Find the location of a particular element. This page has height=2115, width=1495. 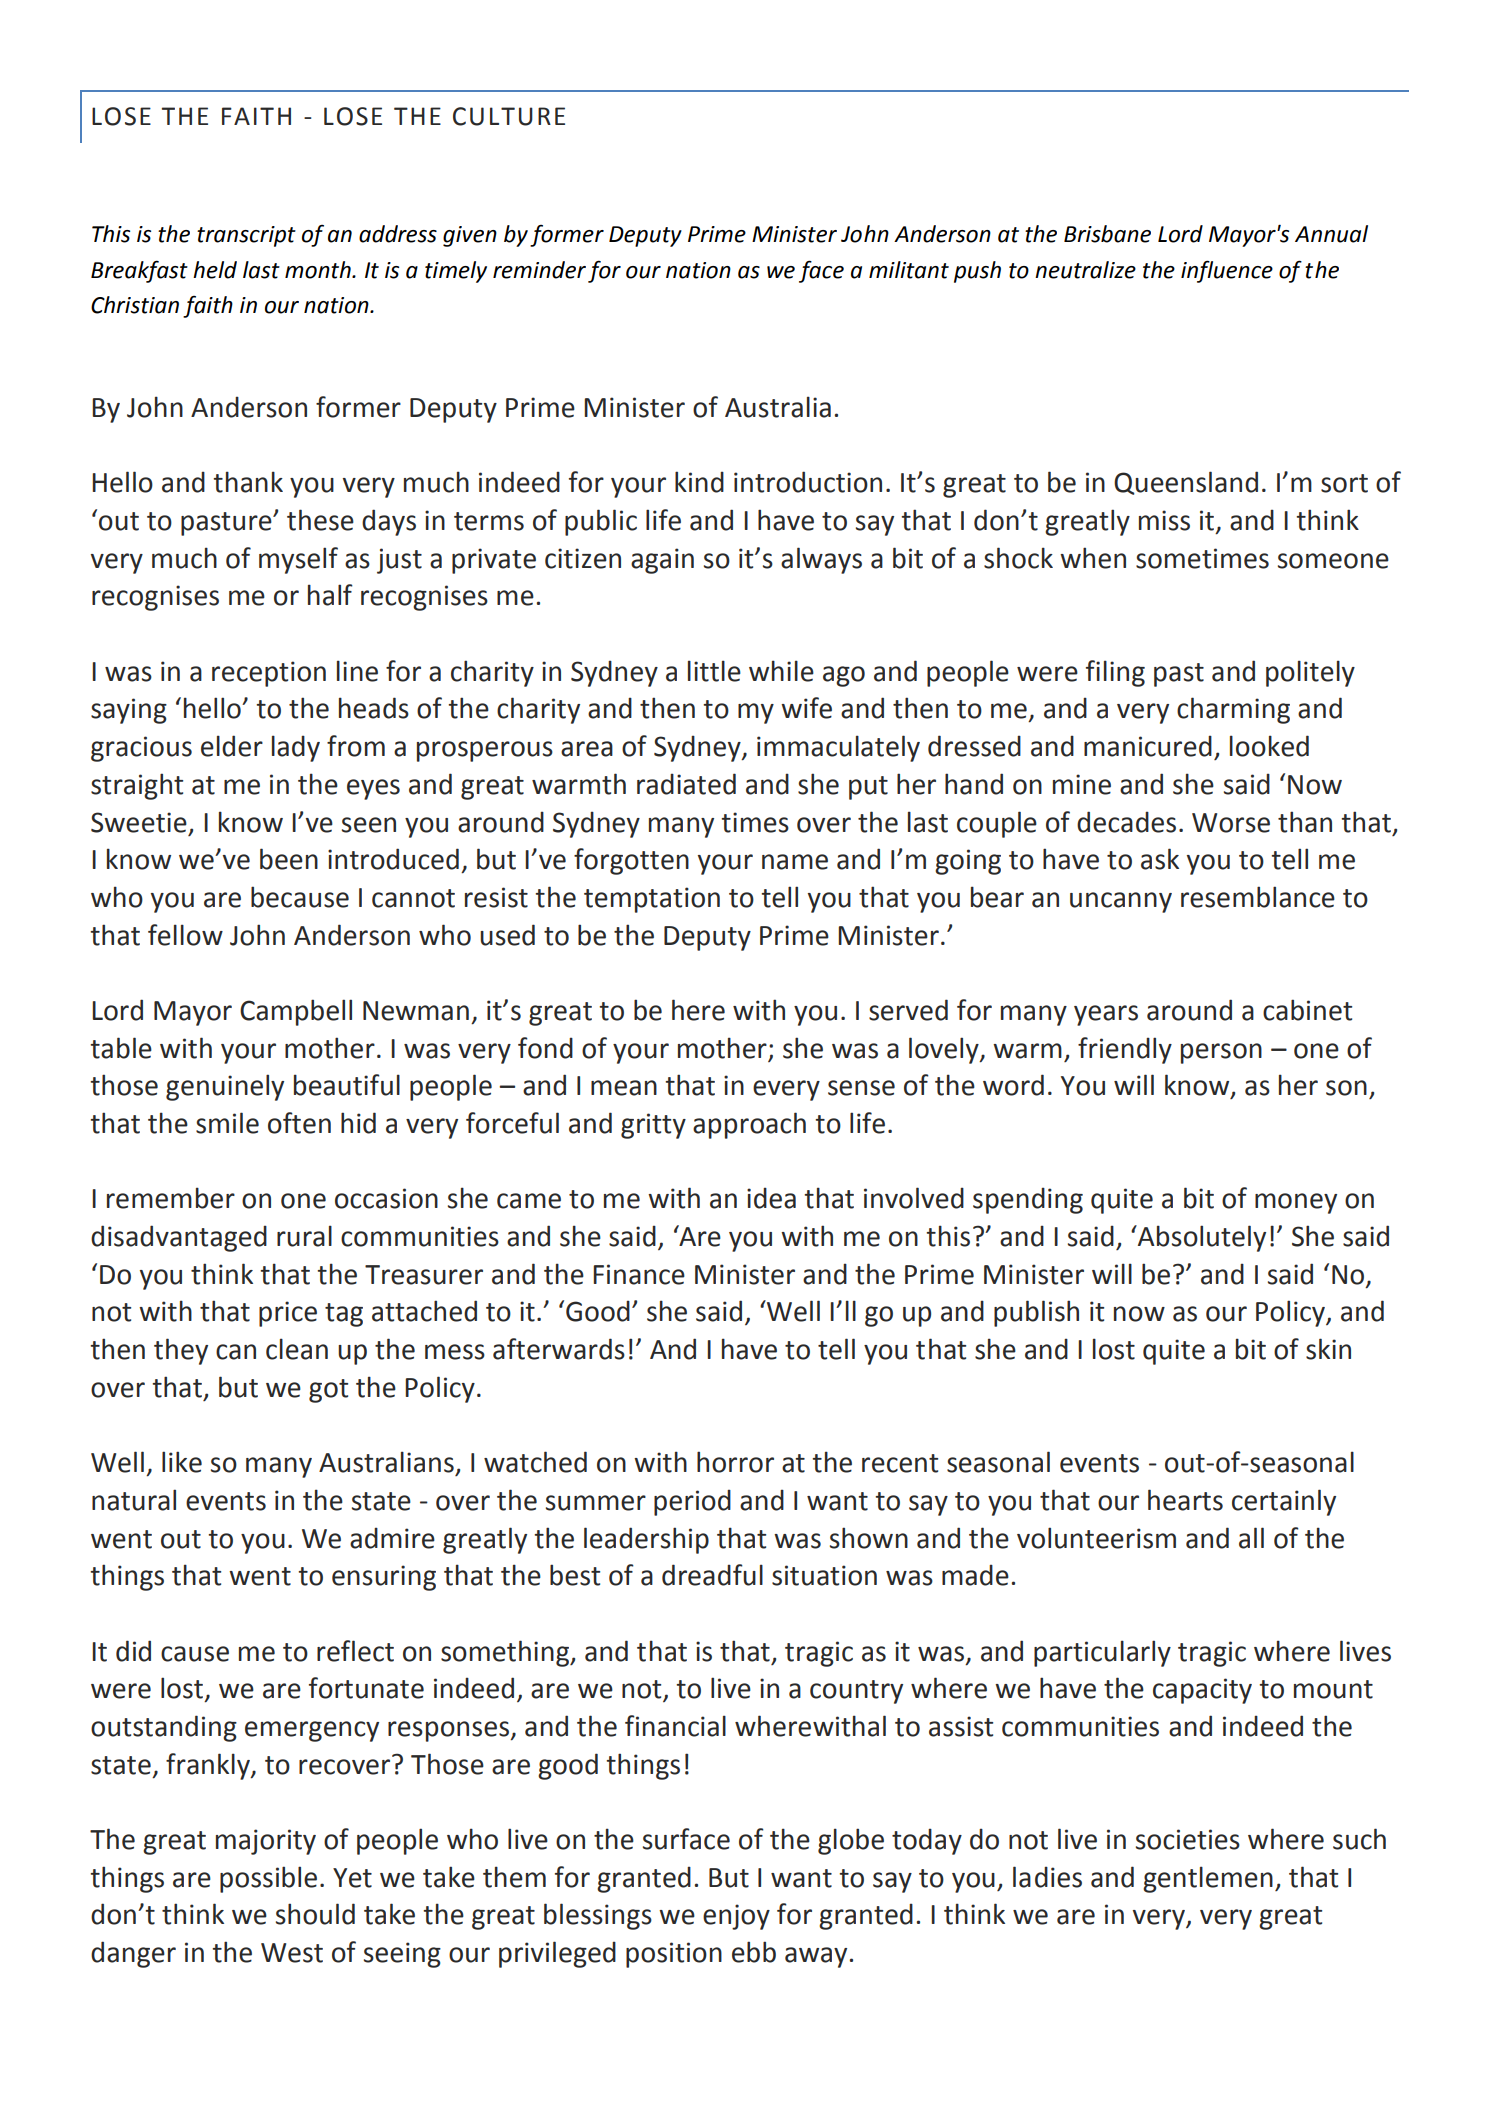

approach is located at coordinates (749, 1125).
